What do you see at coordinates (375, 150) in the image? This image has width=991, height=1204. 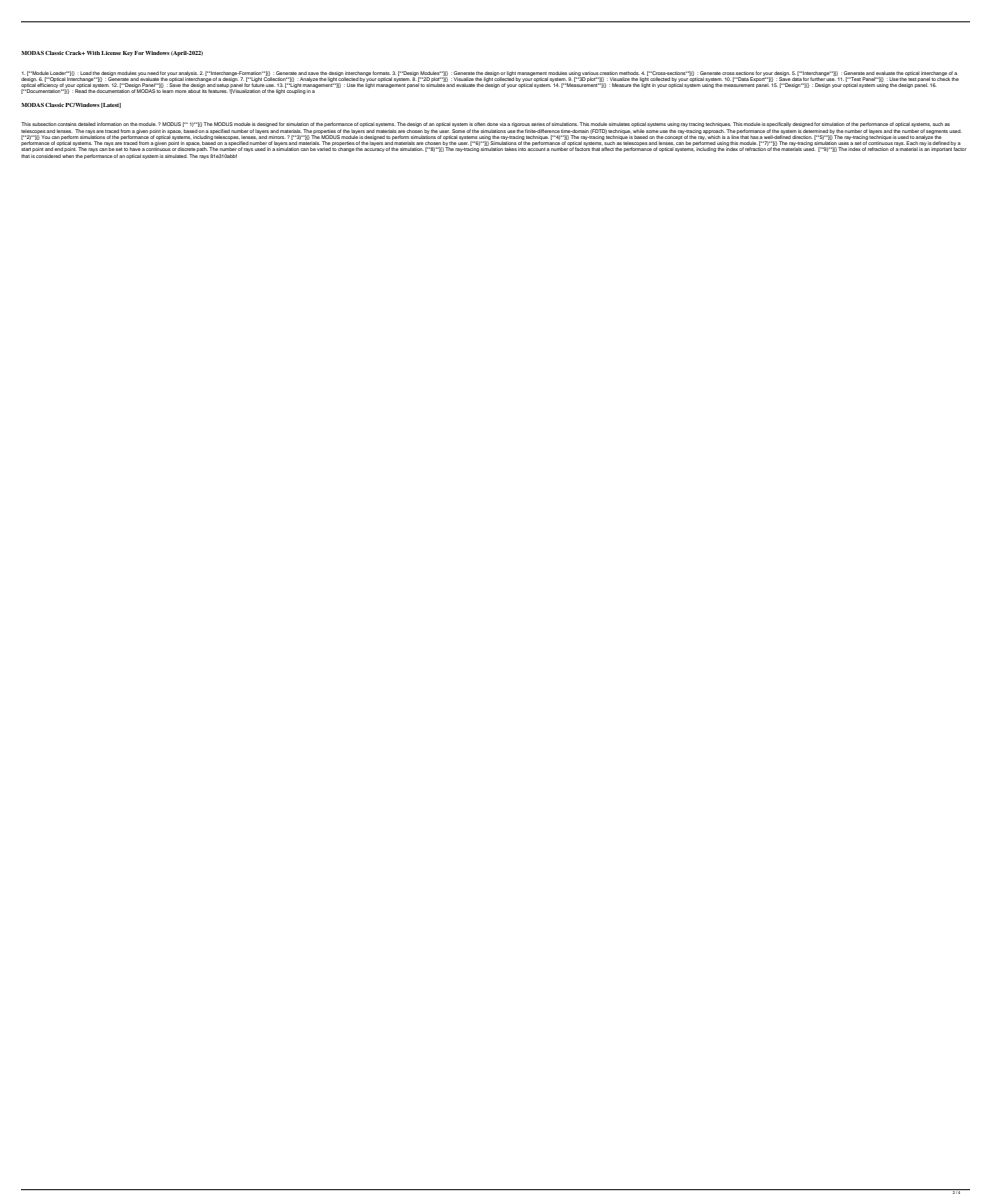 I see `accuracy` at bounding box center [375, 150].
